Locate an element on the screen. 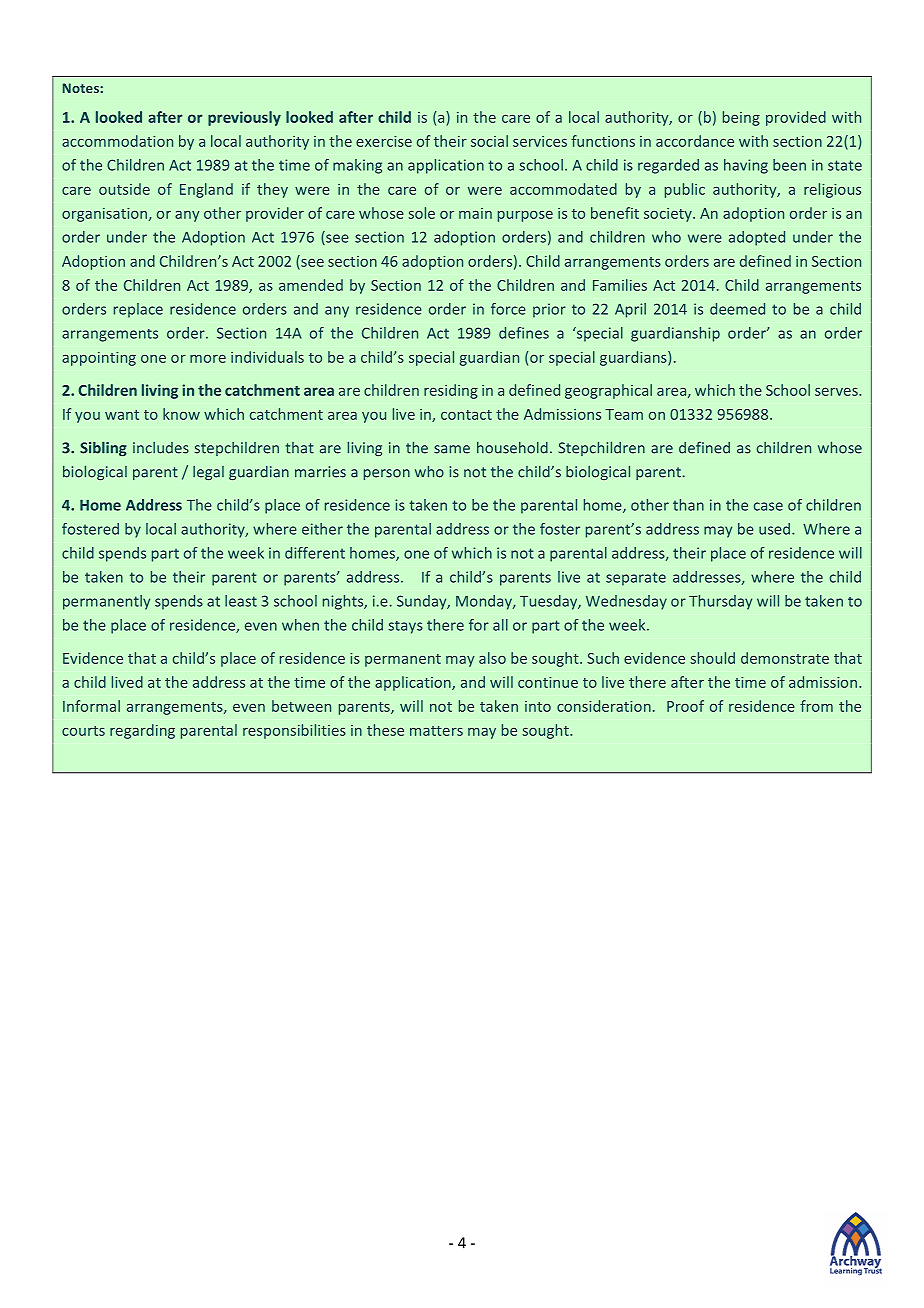 The image size is (924, 1308). regarding is located at coordinates (142, 731).
